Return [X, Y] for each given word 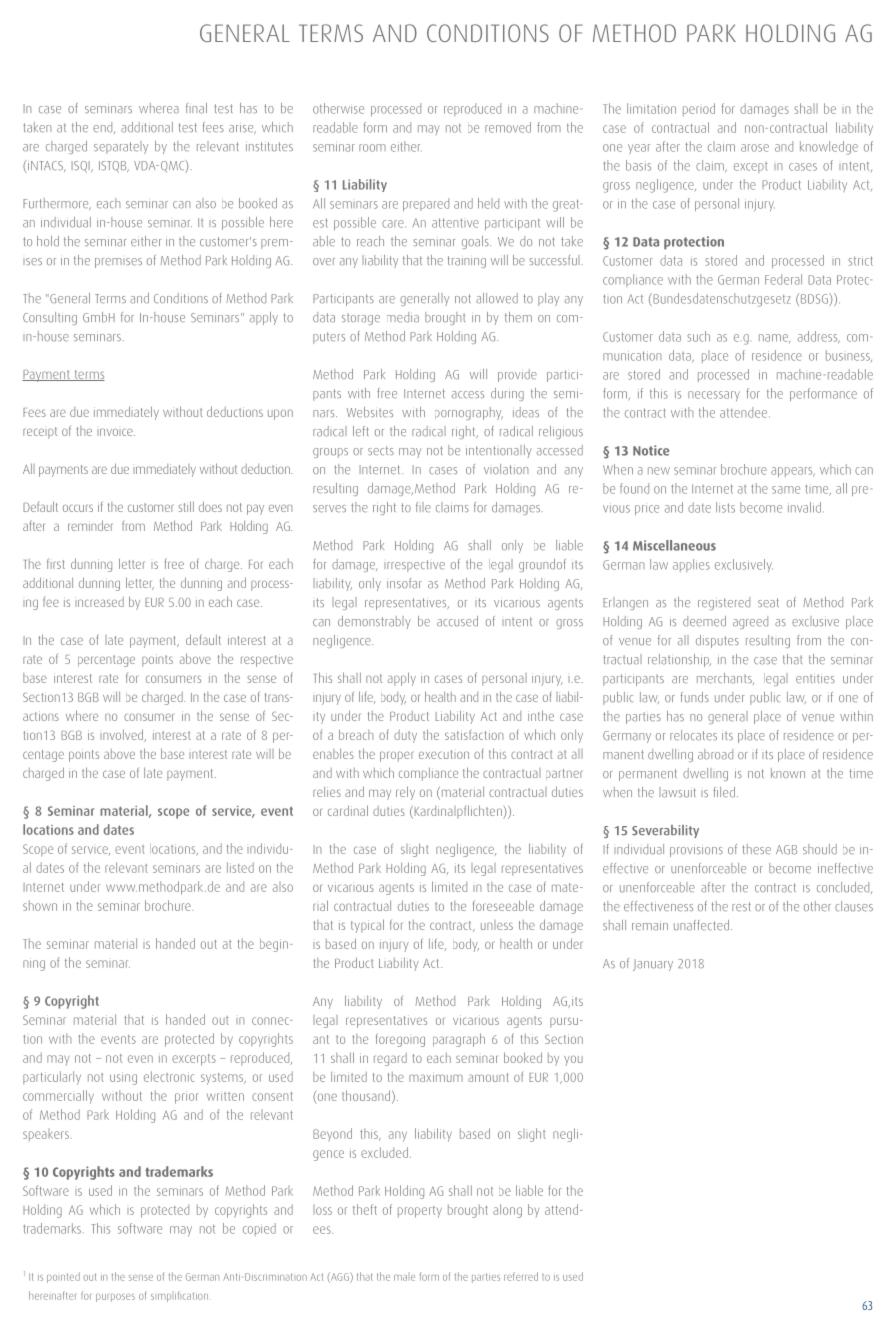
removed [508, 127]
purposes [115, 1298]
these [757, 849]
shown [40, 905]
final [196, 108]
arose [755, 148]
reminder [90, 525]
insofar [404, 583]
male [404, 1278]
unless [497, 925]
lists [725, 507]
